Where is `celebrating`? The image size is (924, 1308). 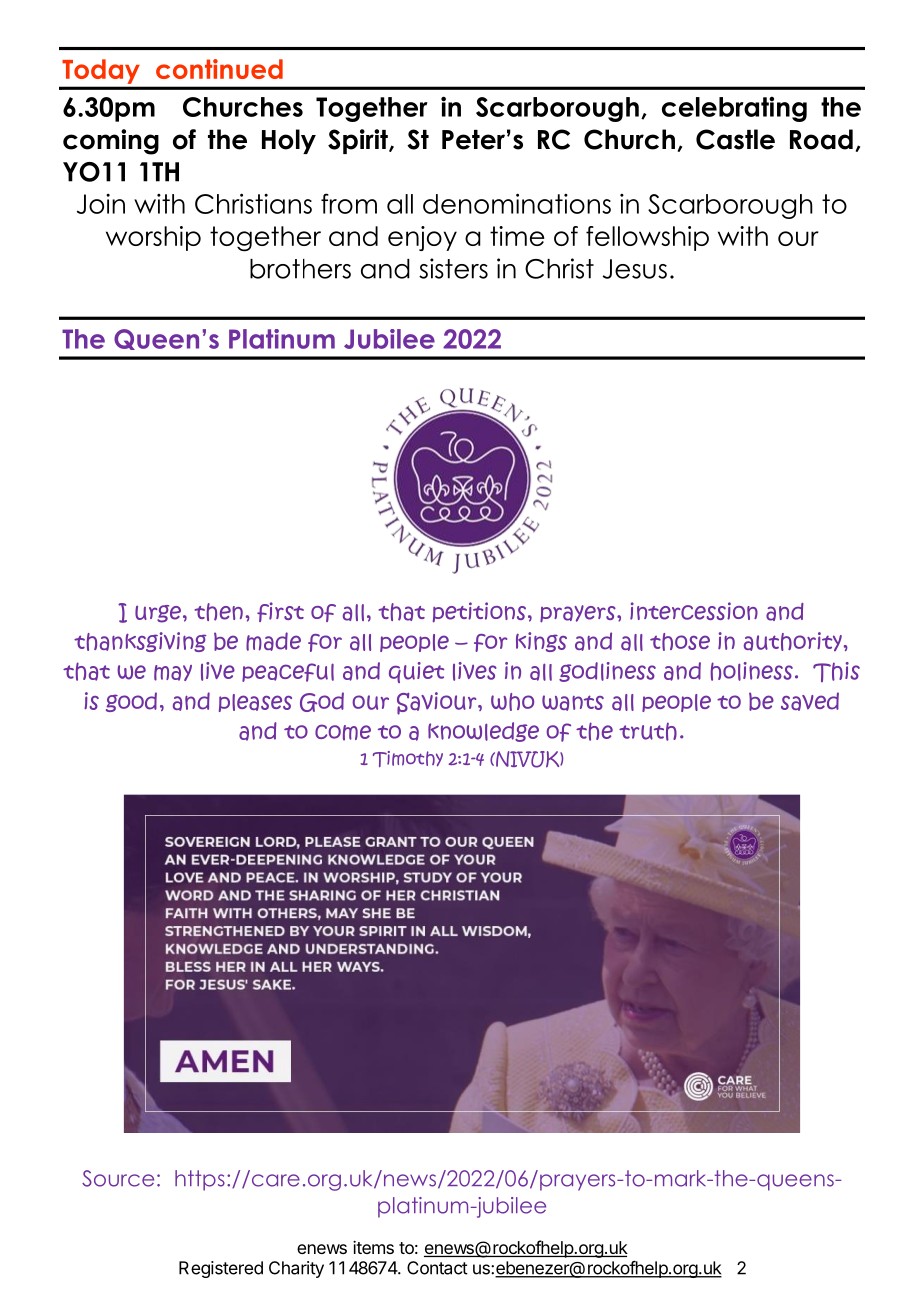 celebrating is located at coordinates (734, 109).
